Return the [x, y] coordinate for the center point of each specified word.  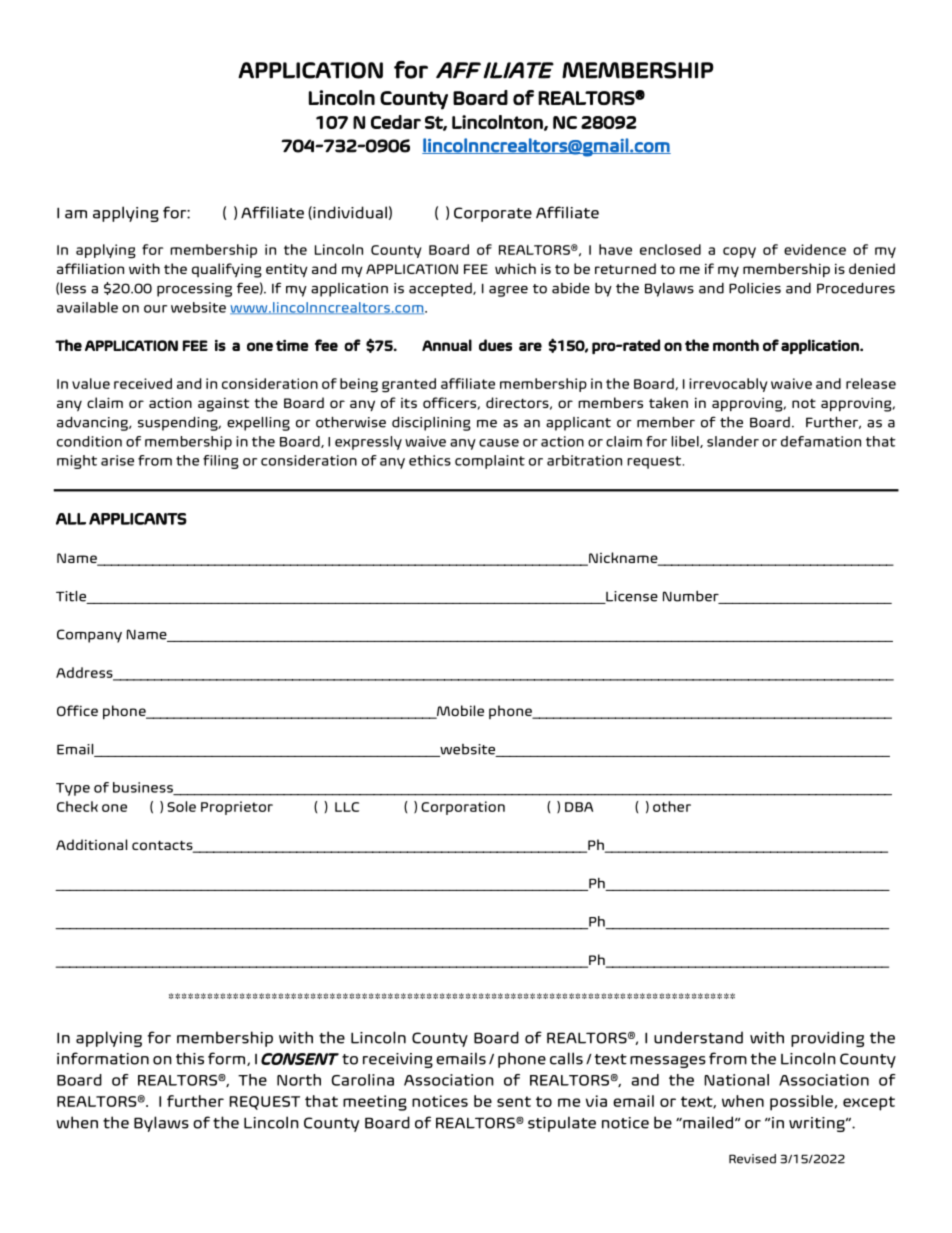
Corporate [493, 214]
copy [739, 252]
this [190, 1058]
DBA [579, 807]
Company [89, 636]
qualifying [227, 270]
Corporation [463, 808]
